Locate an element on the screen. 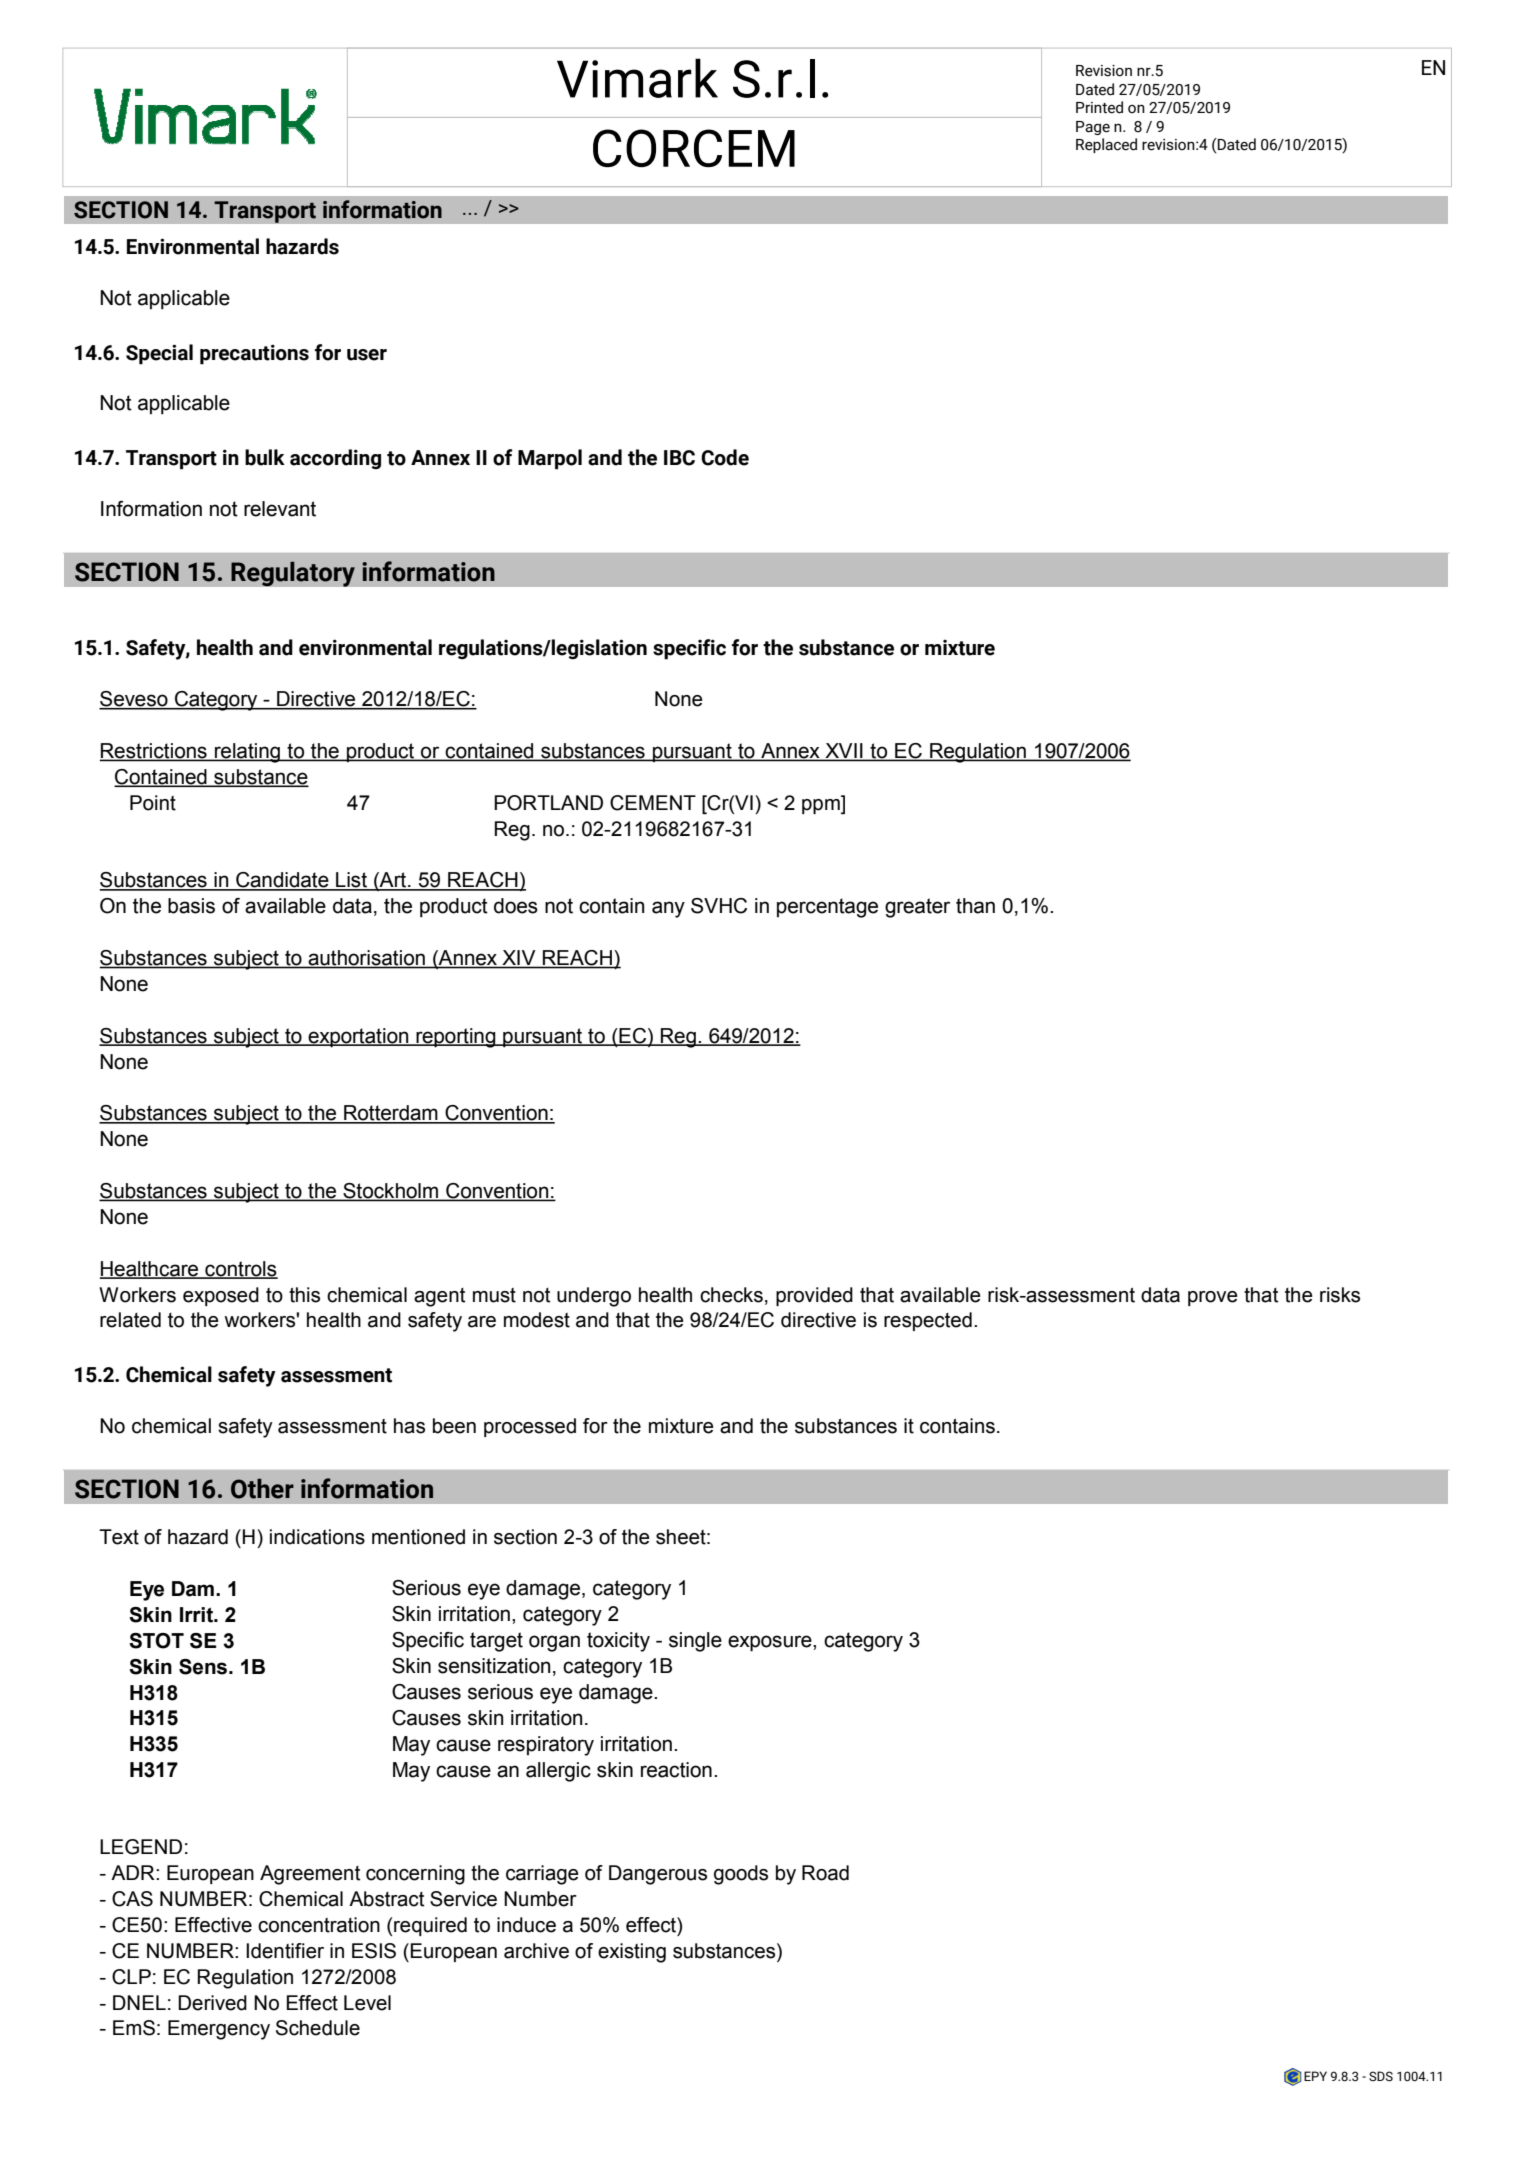  Regulatory is located at coordinates (293, 574).
